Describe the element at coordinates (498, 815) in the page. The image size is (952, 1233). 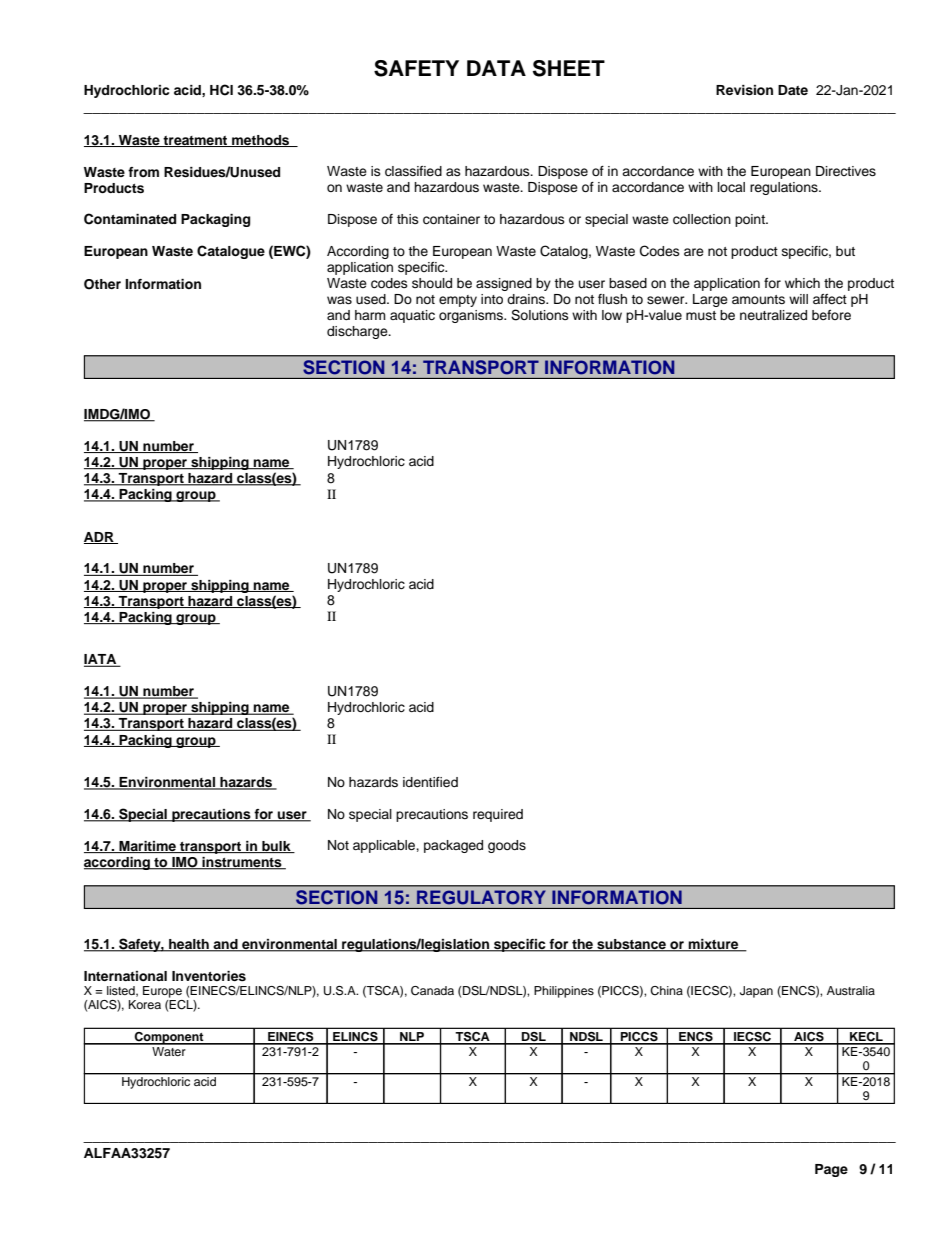
I see `required` at that location.
